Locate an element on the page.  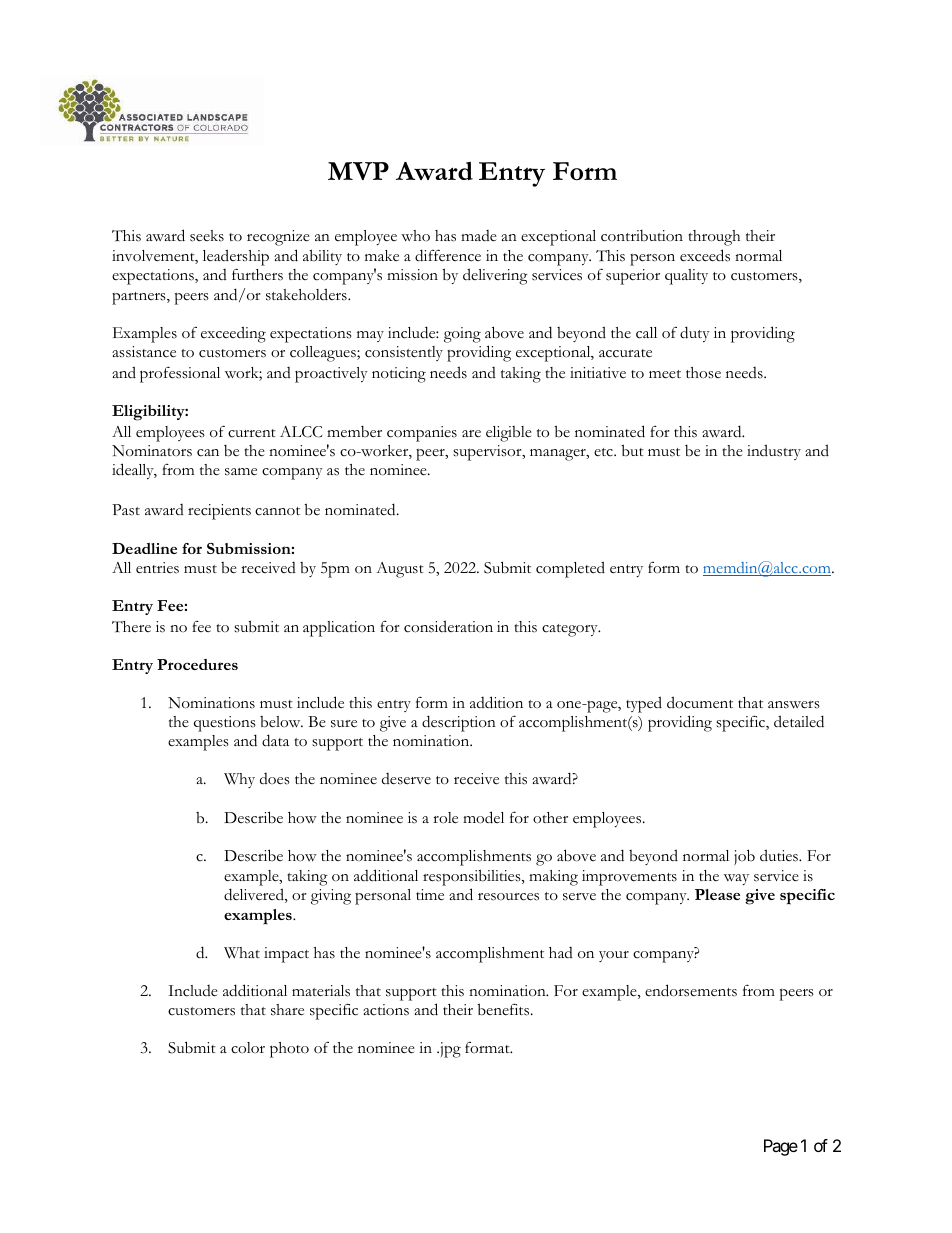
made is located at coordinates (479, 236).
